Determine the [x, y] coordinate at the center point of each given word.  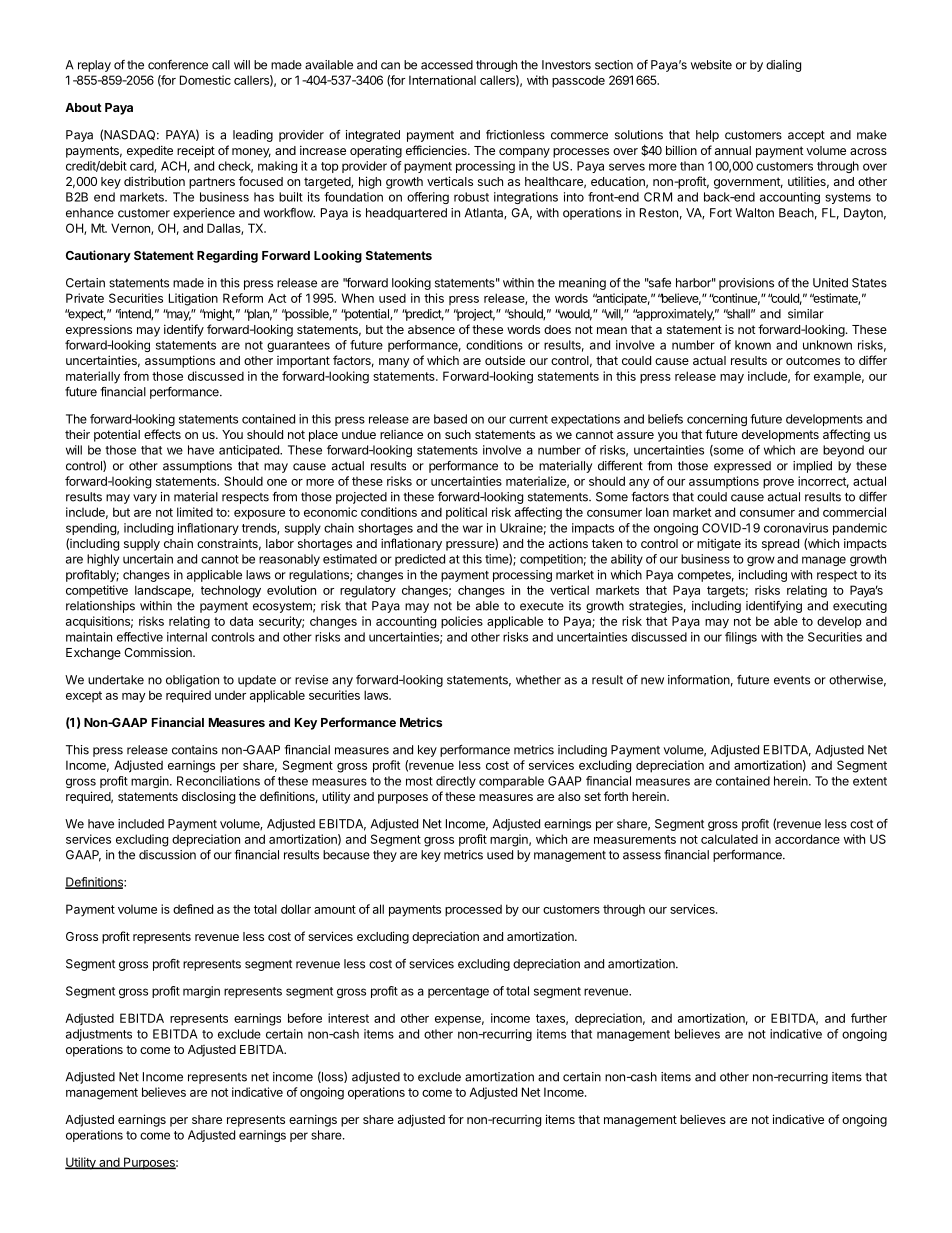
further [869, 1018]
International [442, 80]
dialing [783, 66]
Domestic [205, 80]
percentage [458, 992]
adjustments [99, 1035]
